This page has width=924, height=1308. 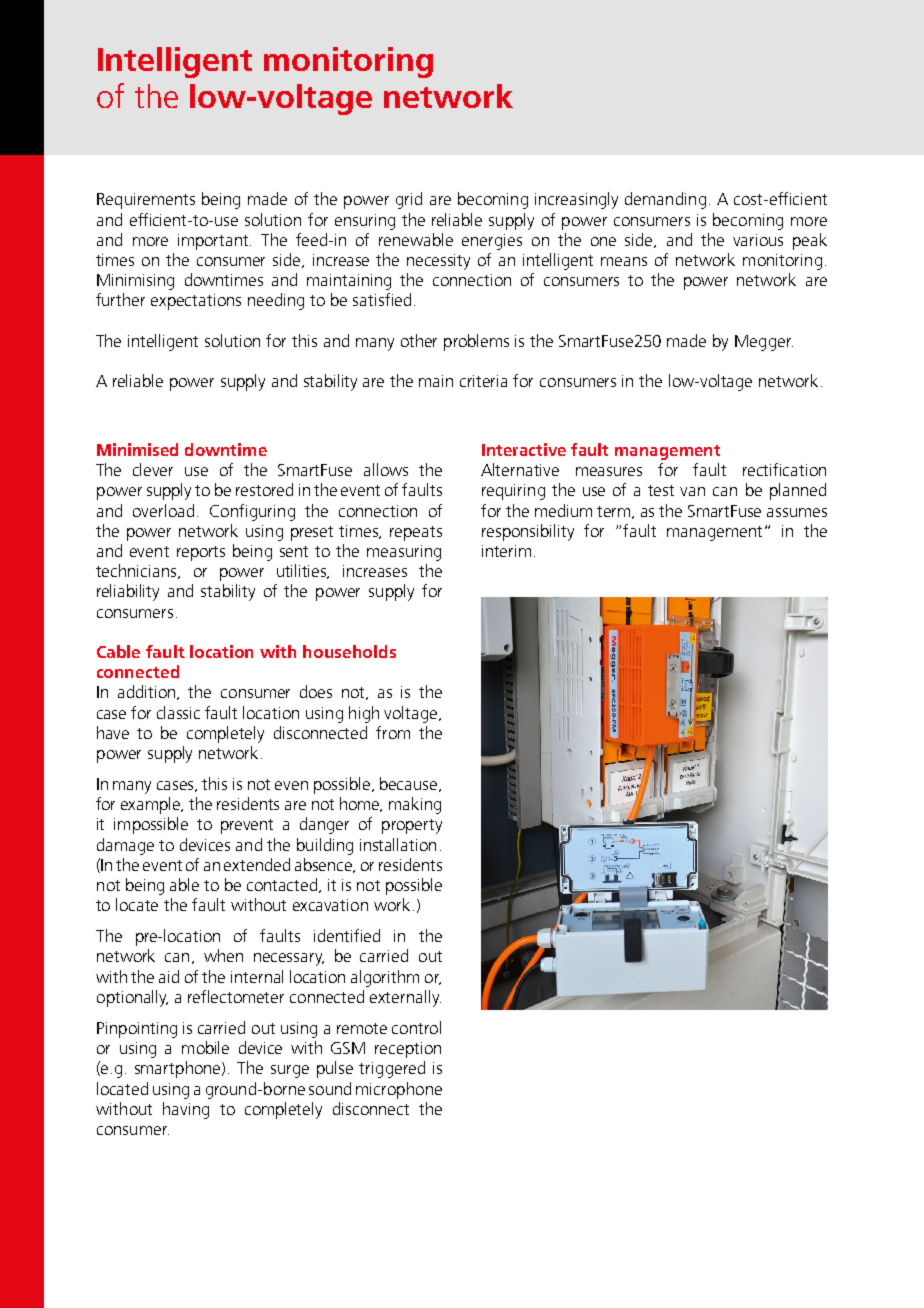 What do you see at coordinates (416, 1027) in the page?
I see `control` at bounding box center [416, 1027].
